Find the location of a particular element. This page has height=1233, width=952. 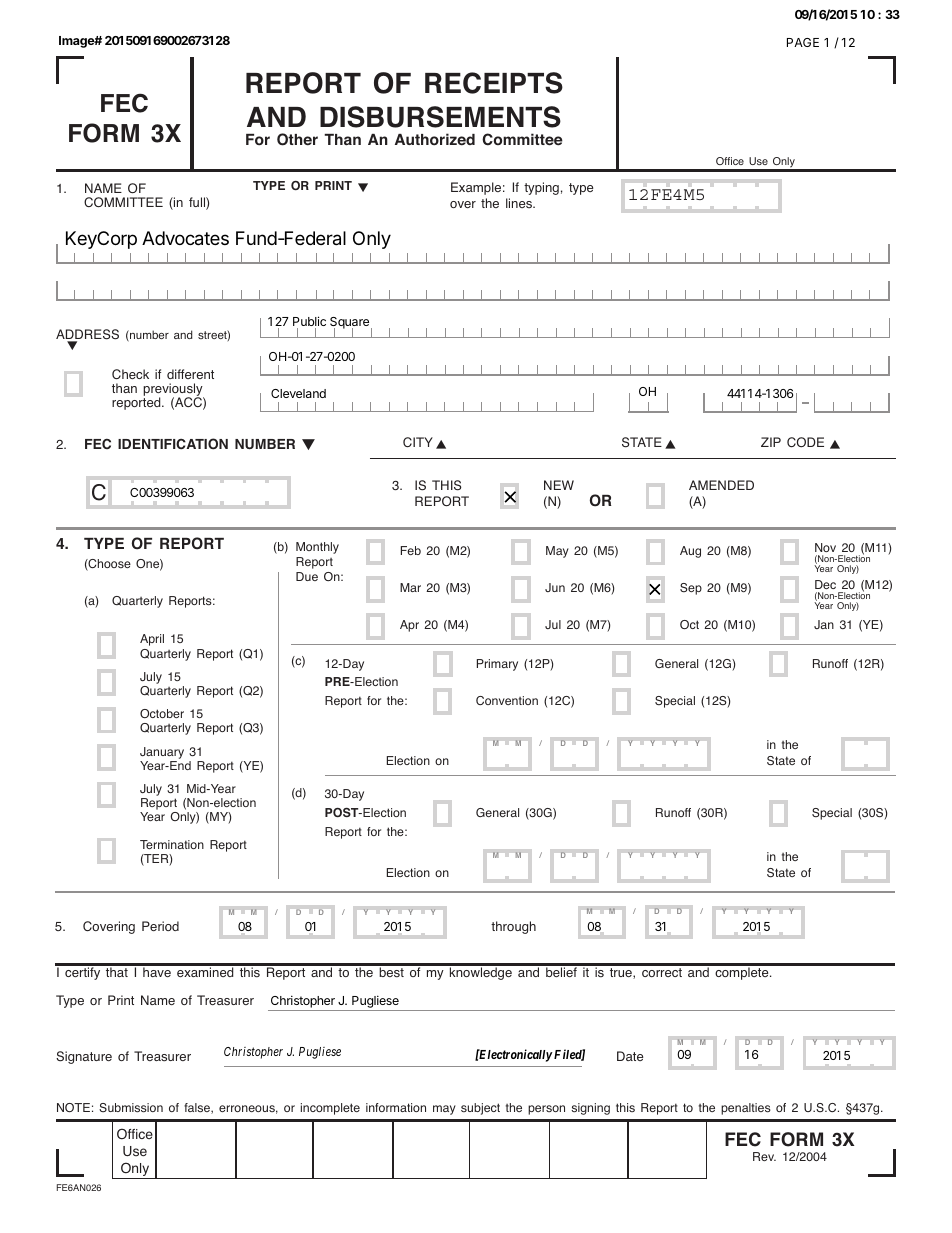

Feb is located at coordinates (411, 550).
